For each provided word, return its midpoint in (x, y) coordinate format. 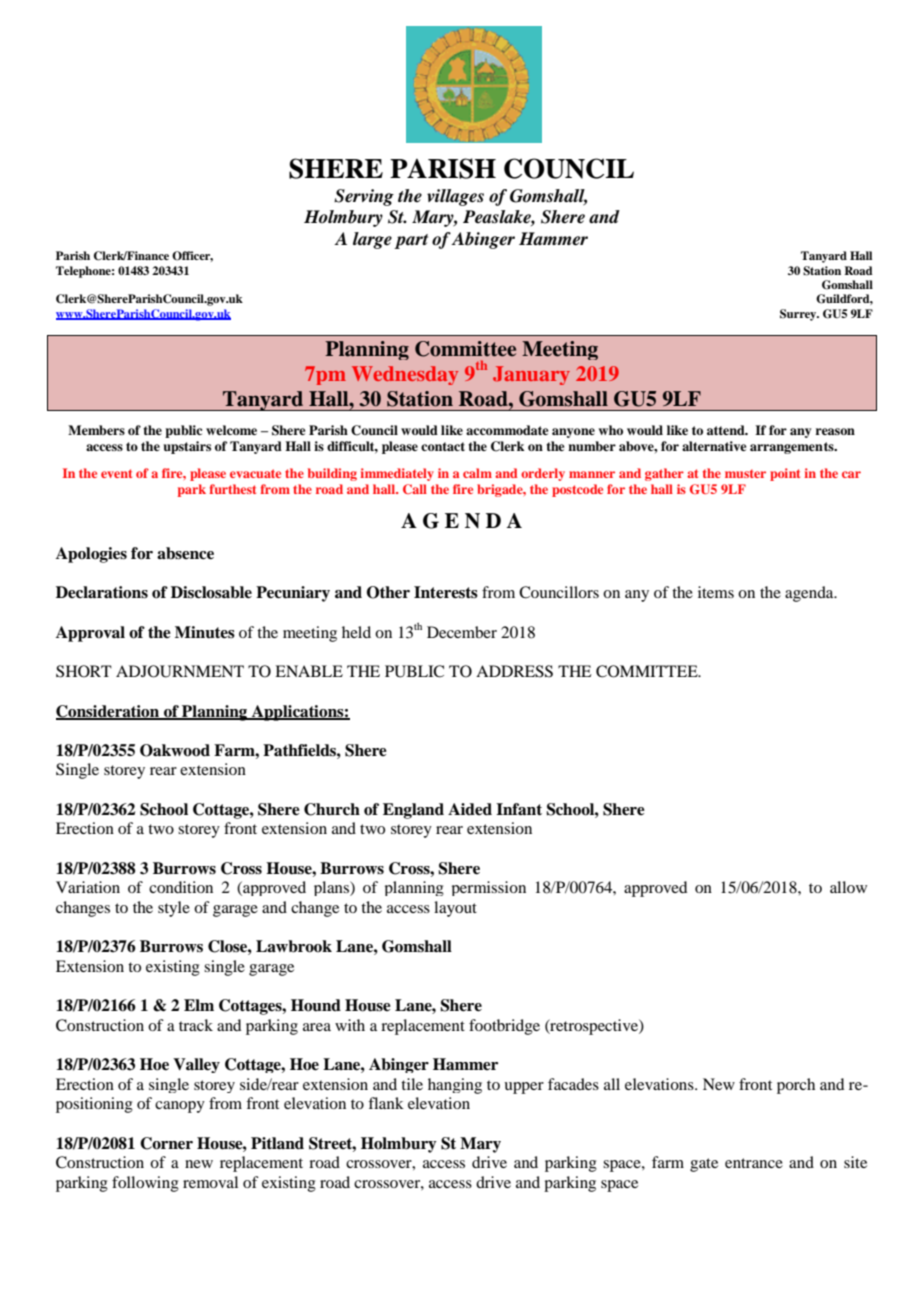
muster (745, 473)
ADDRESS (514, 671)
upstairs (187, 447)
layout (455, 909)
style (174, 909)
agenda (810, 594)
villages (455, 197)
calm (477, 473)
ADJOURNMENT (180, 671)
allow (848, 887)
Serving (364, 197)
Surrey (799, 315)
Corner (166, 1143)
